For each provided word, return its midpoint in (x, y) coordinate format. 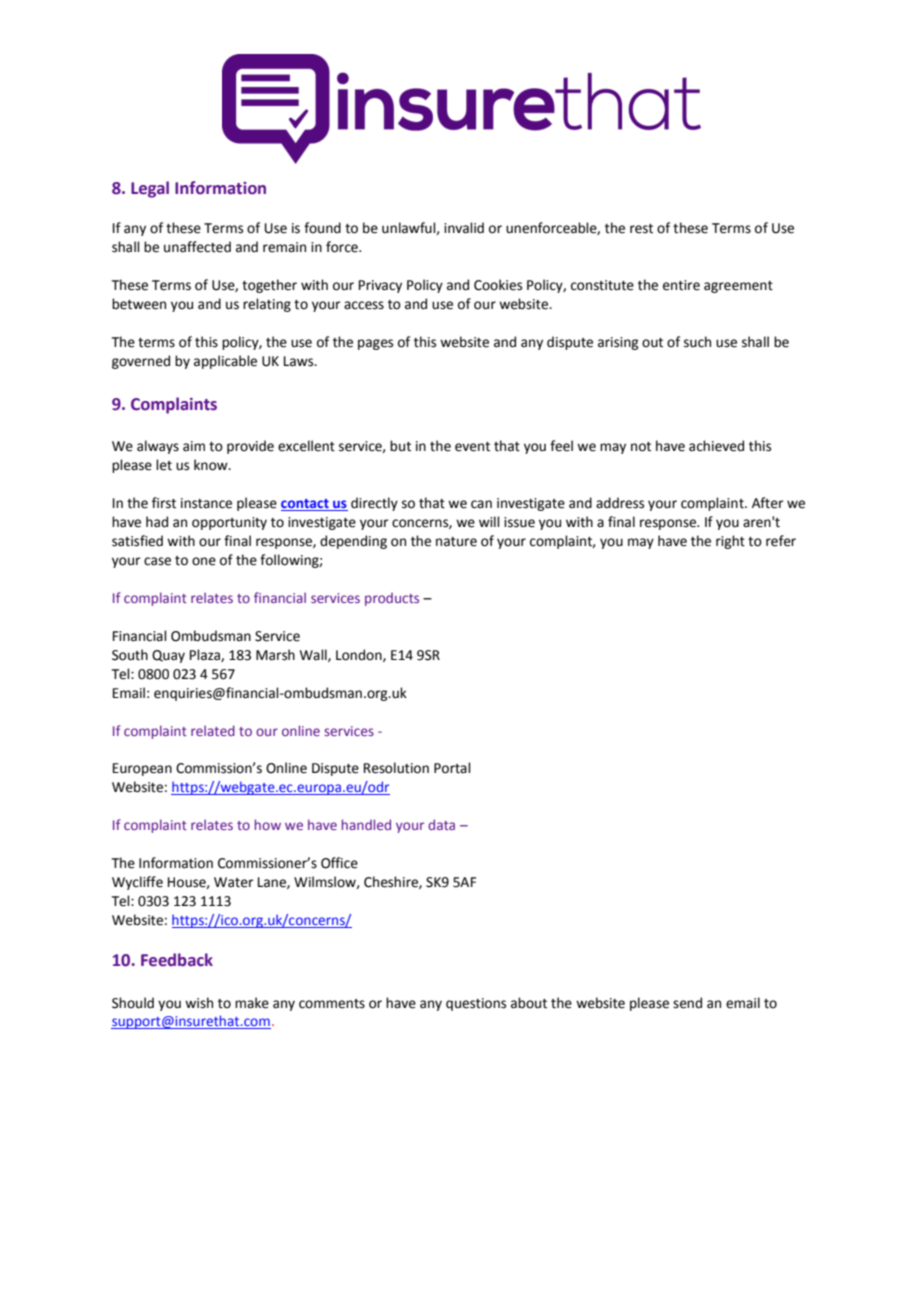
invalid (464, 228)
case (157, 561)
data (441, 824)
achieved (716, 446)
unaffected (197, 247)
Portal (452, 768)
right (730, 542)
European (142, 769)
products (392, 599)
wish (199, 1003)
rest (641, 229)
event (472, 447)
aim (194, 446)
